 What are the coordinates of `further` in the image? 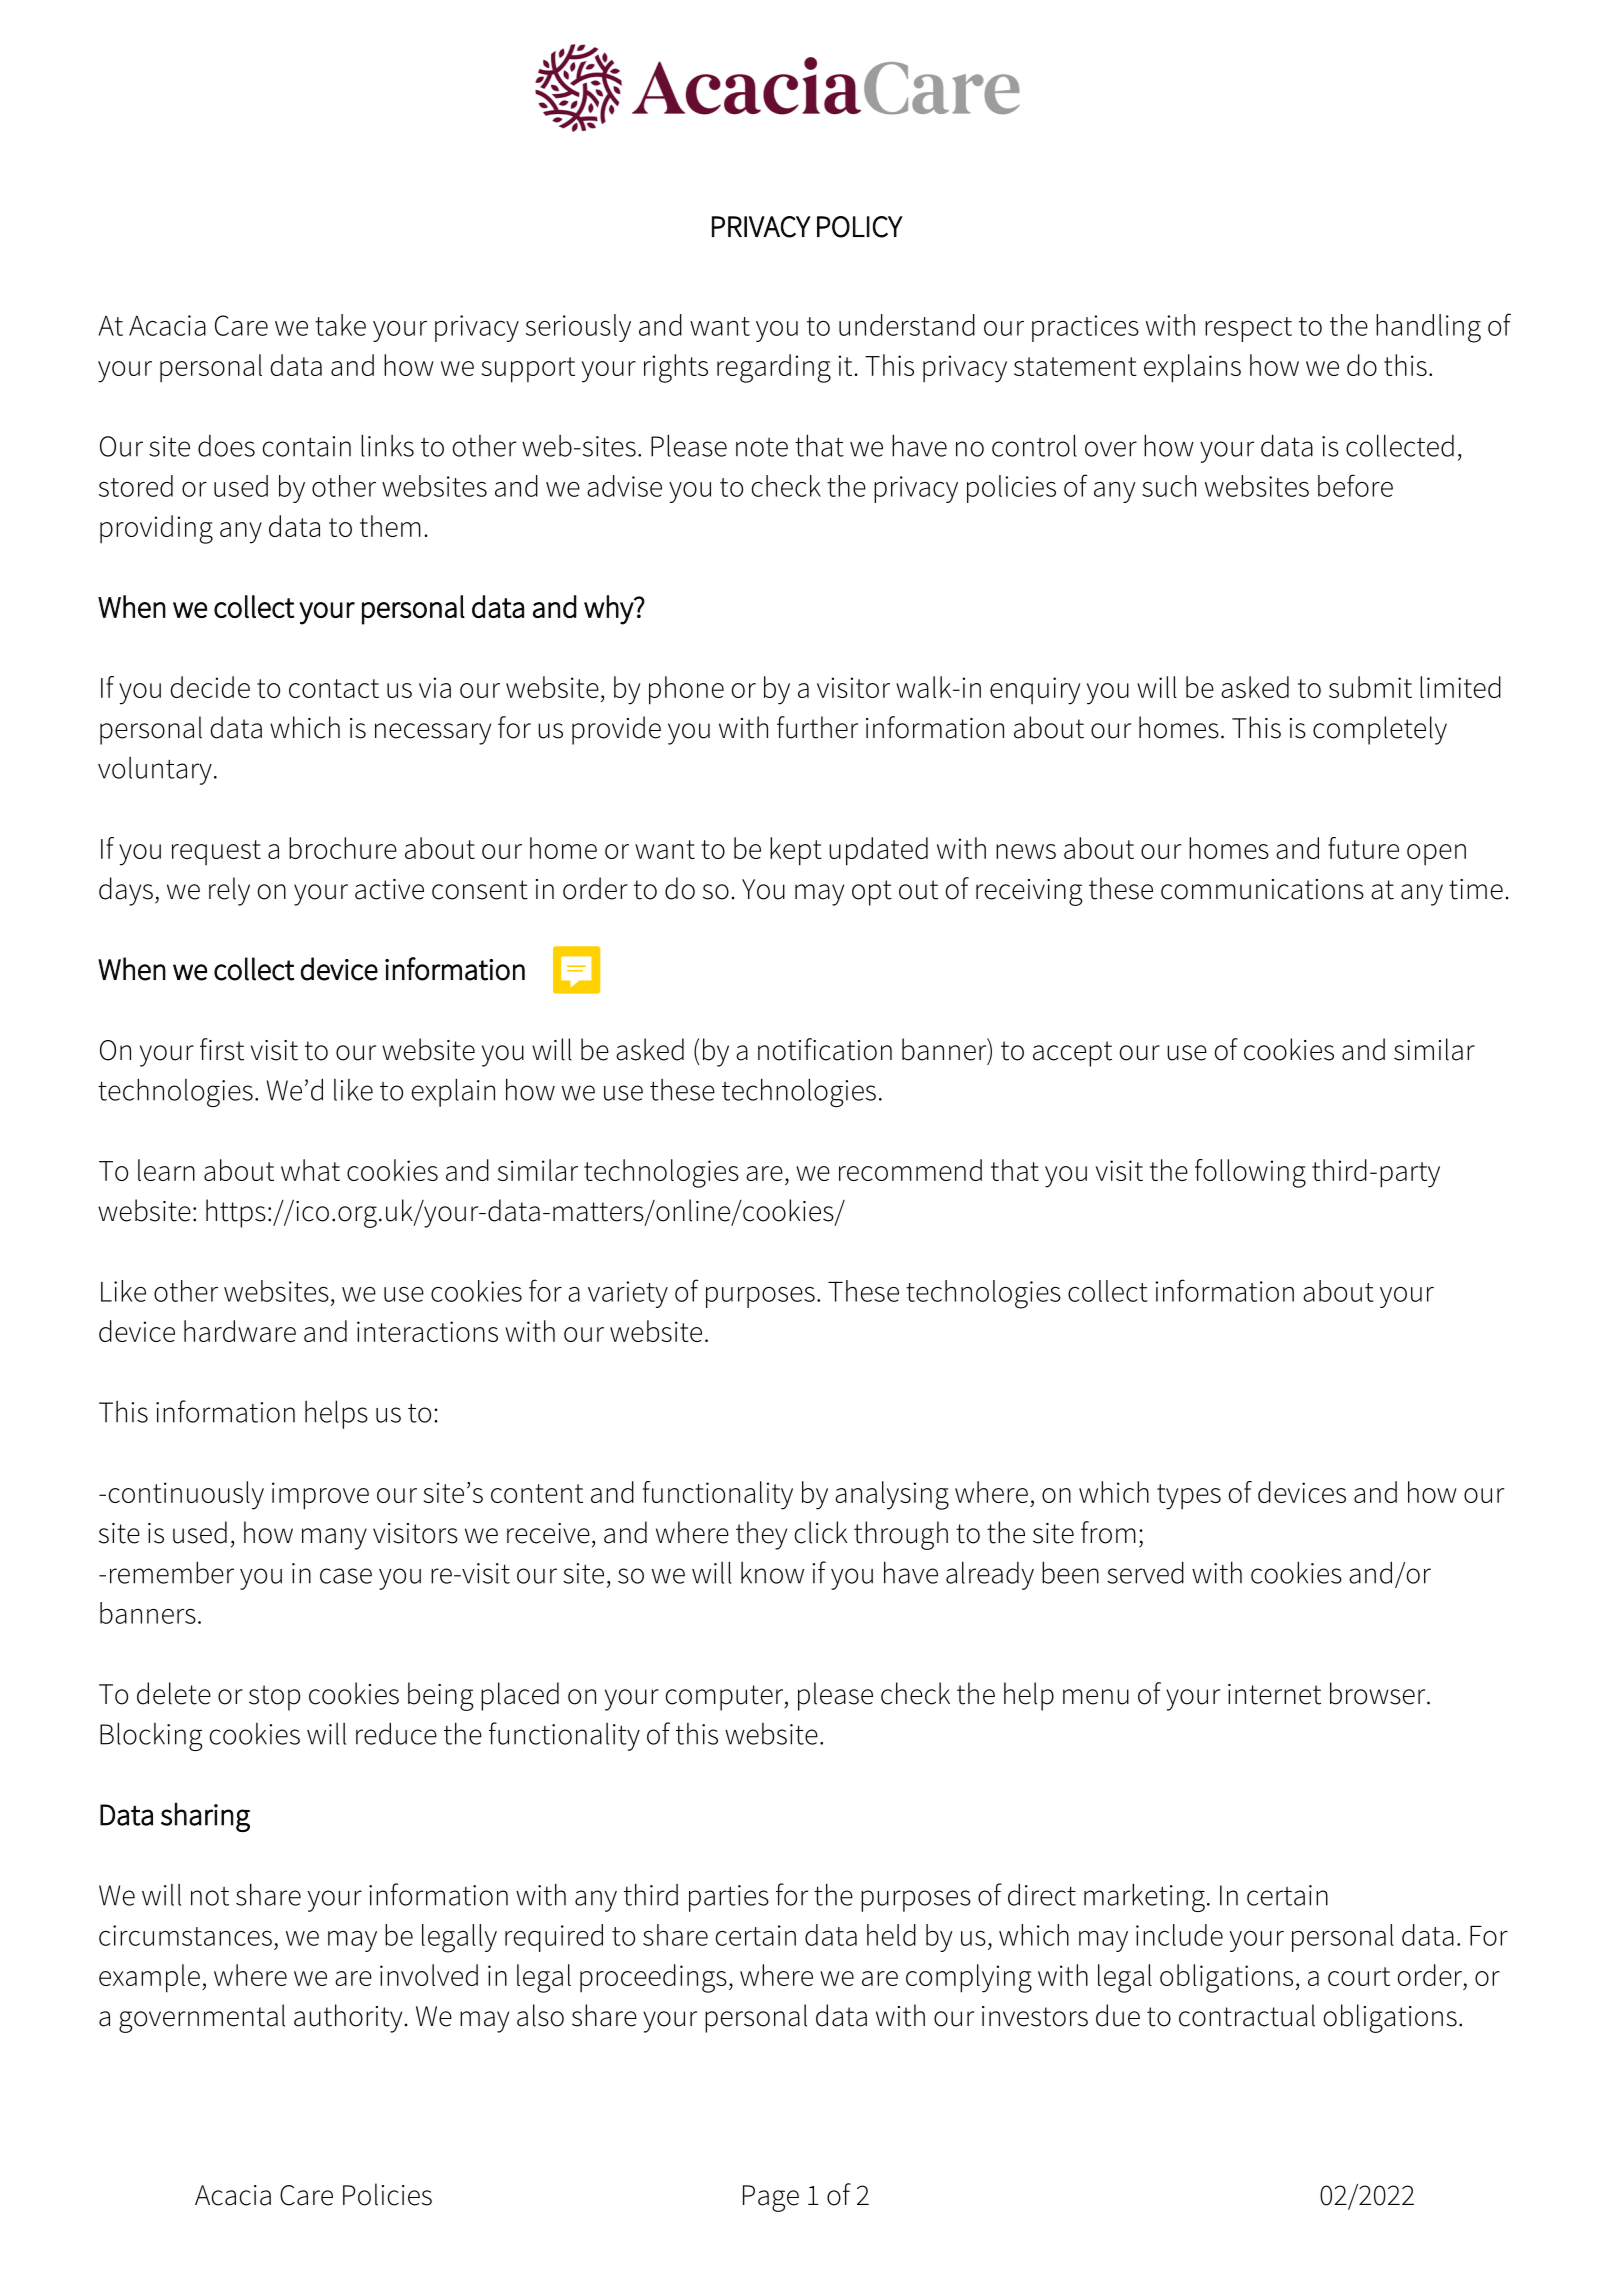 It's located at (817, 727).
